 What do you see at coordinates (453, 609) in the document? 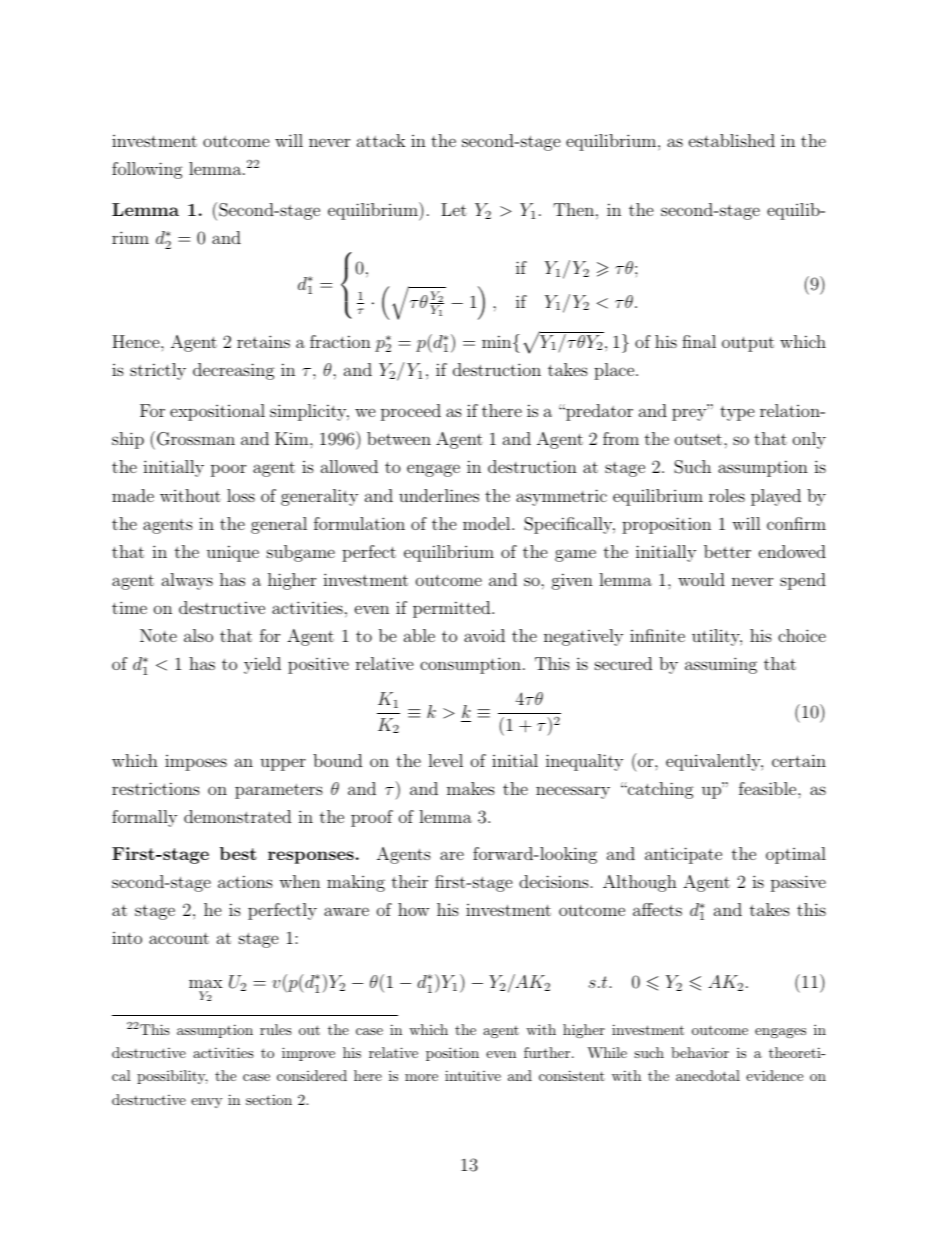
I see `permitted` at bounding box center [453, 609].
